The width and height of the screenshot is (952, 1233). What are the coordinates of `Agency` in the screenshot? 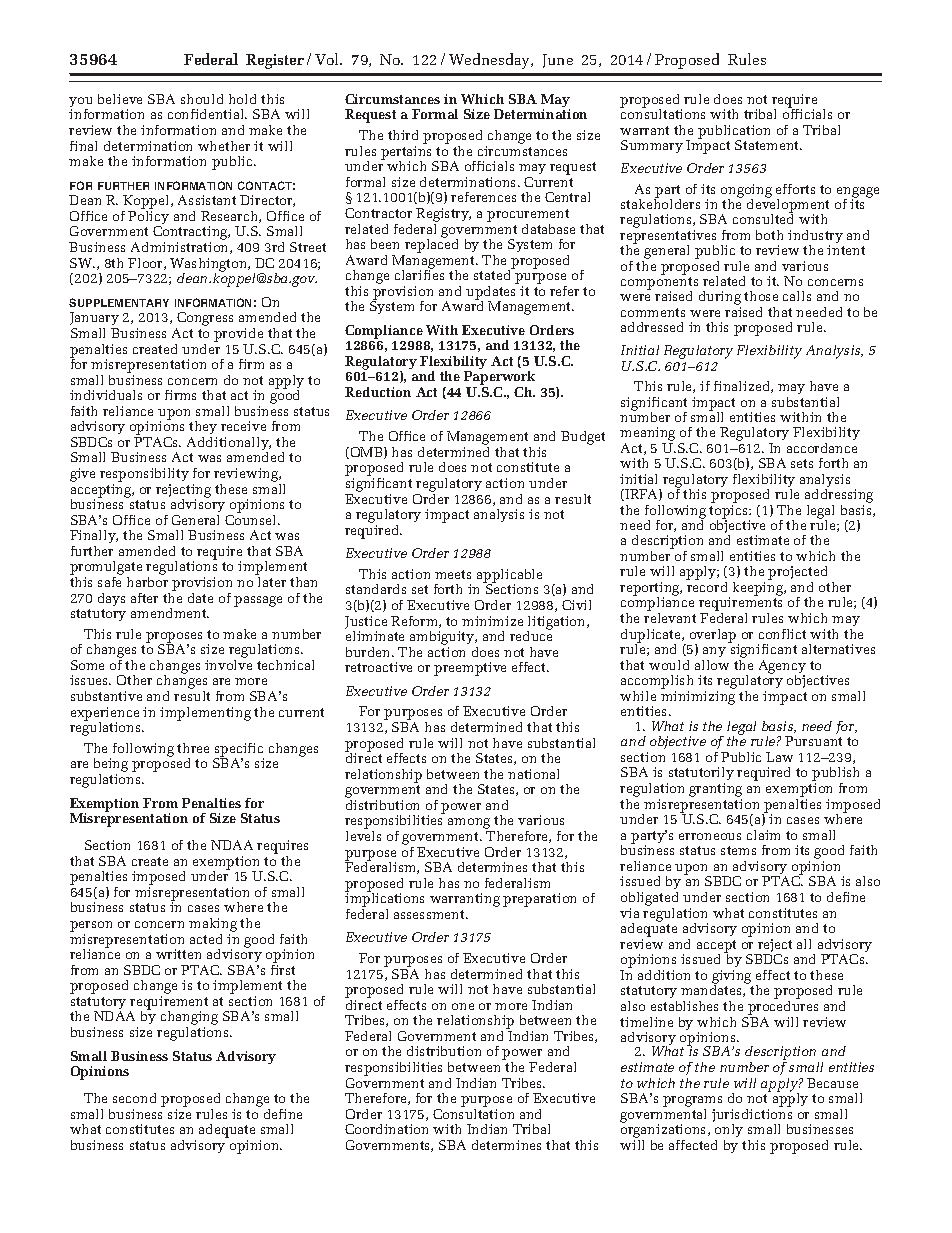 It's located at (782, 668).
